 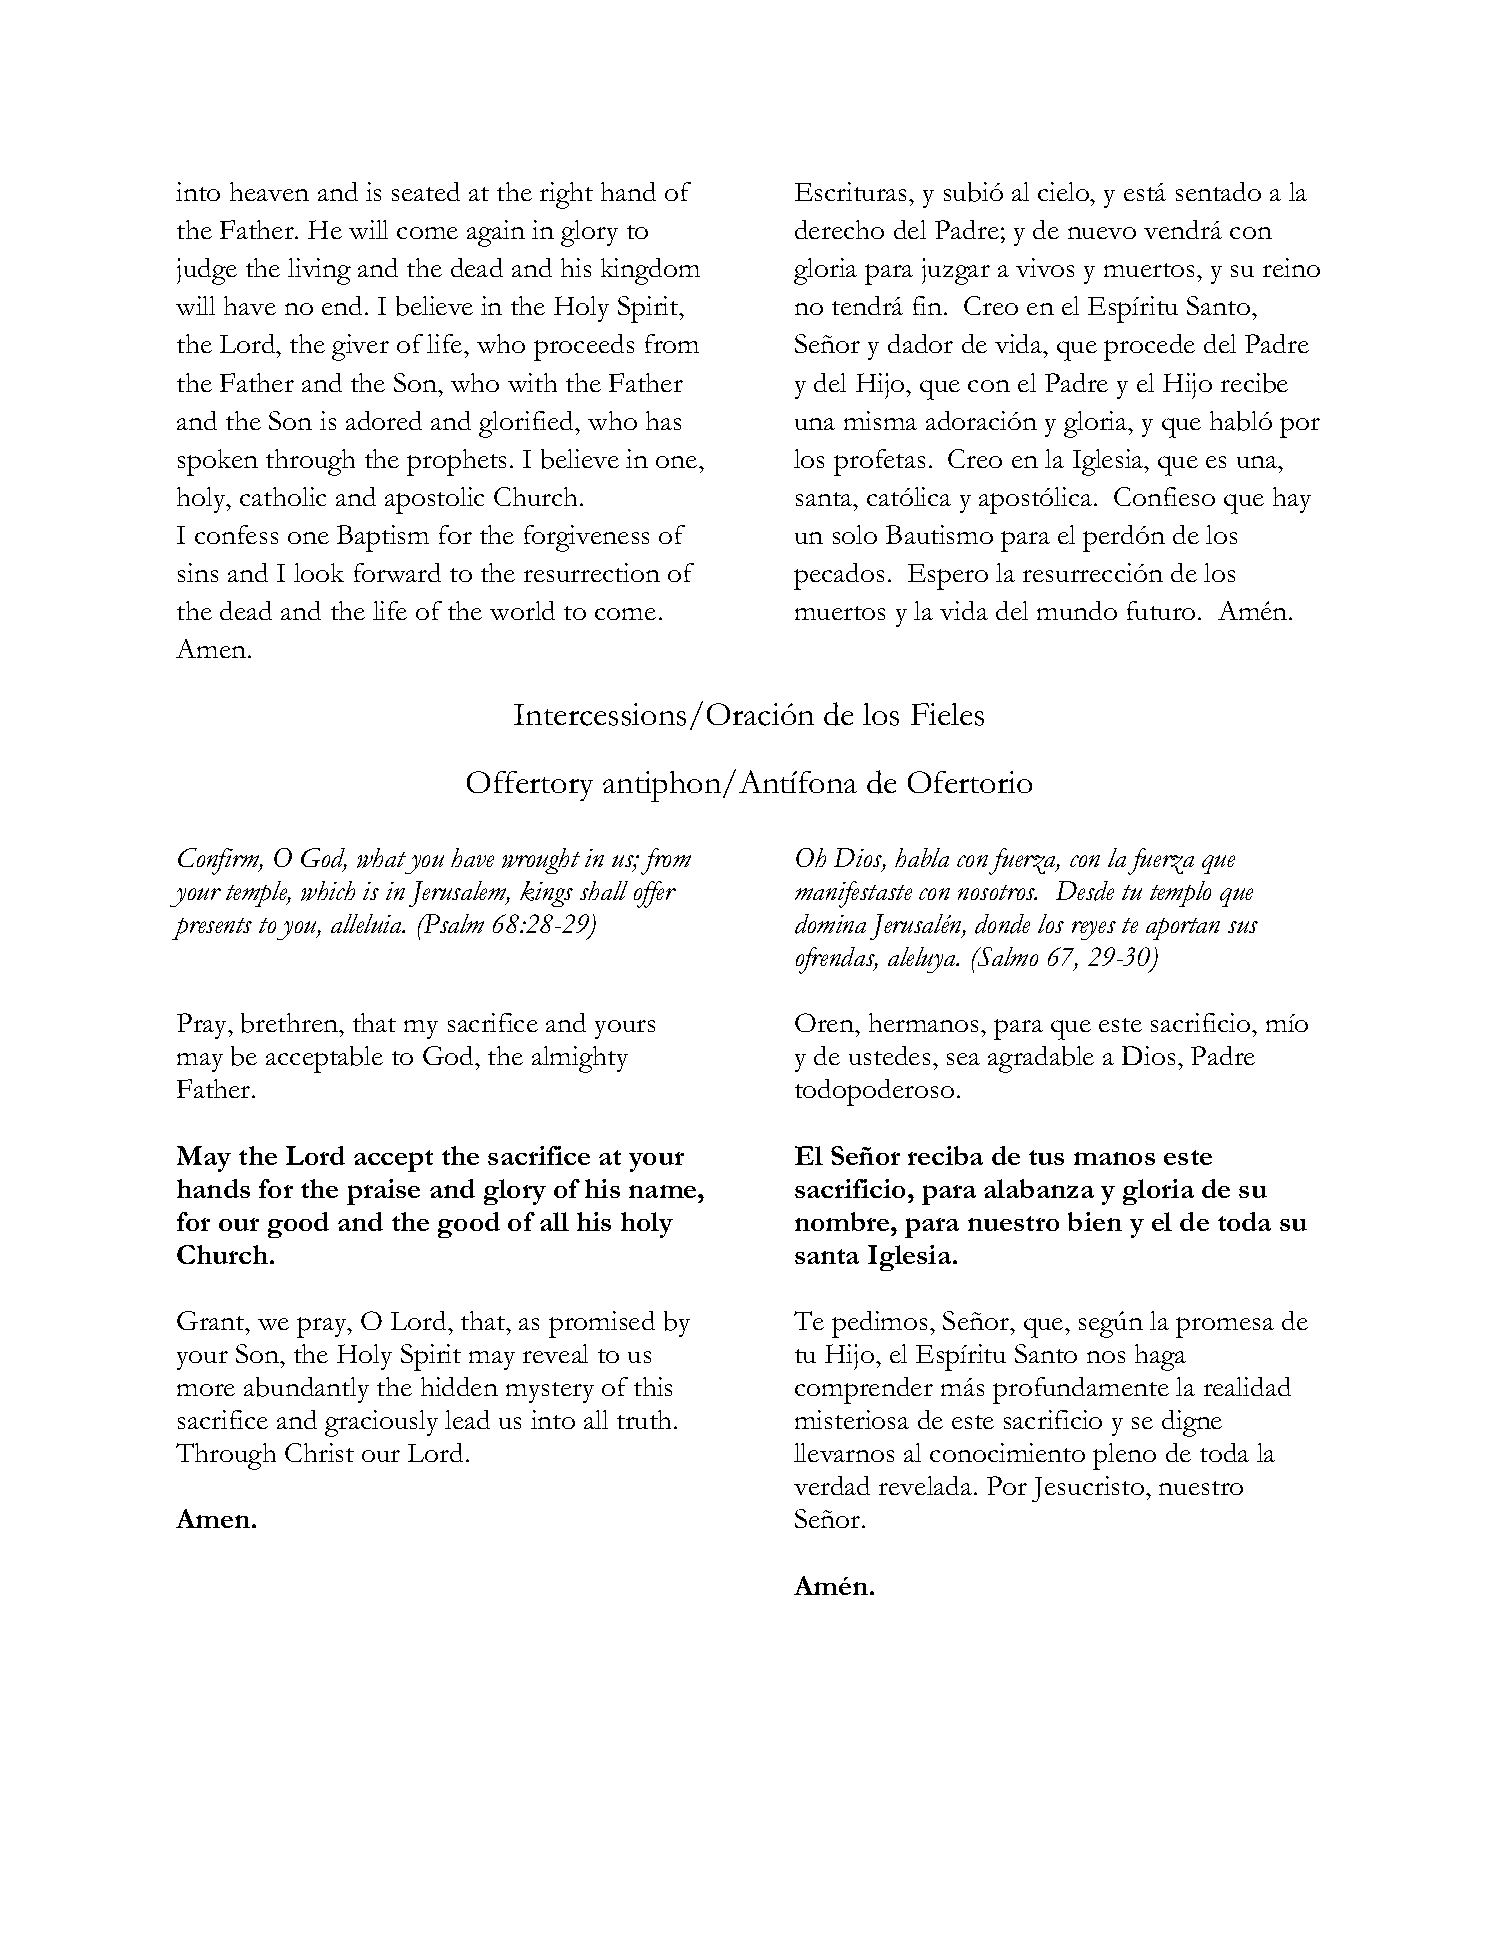 I want to click on truth, so click(x=646, y=1419).
